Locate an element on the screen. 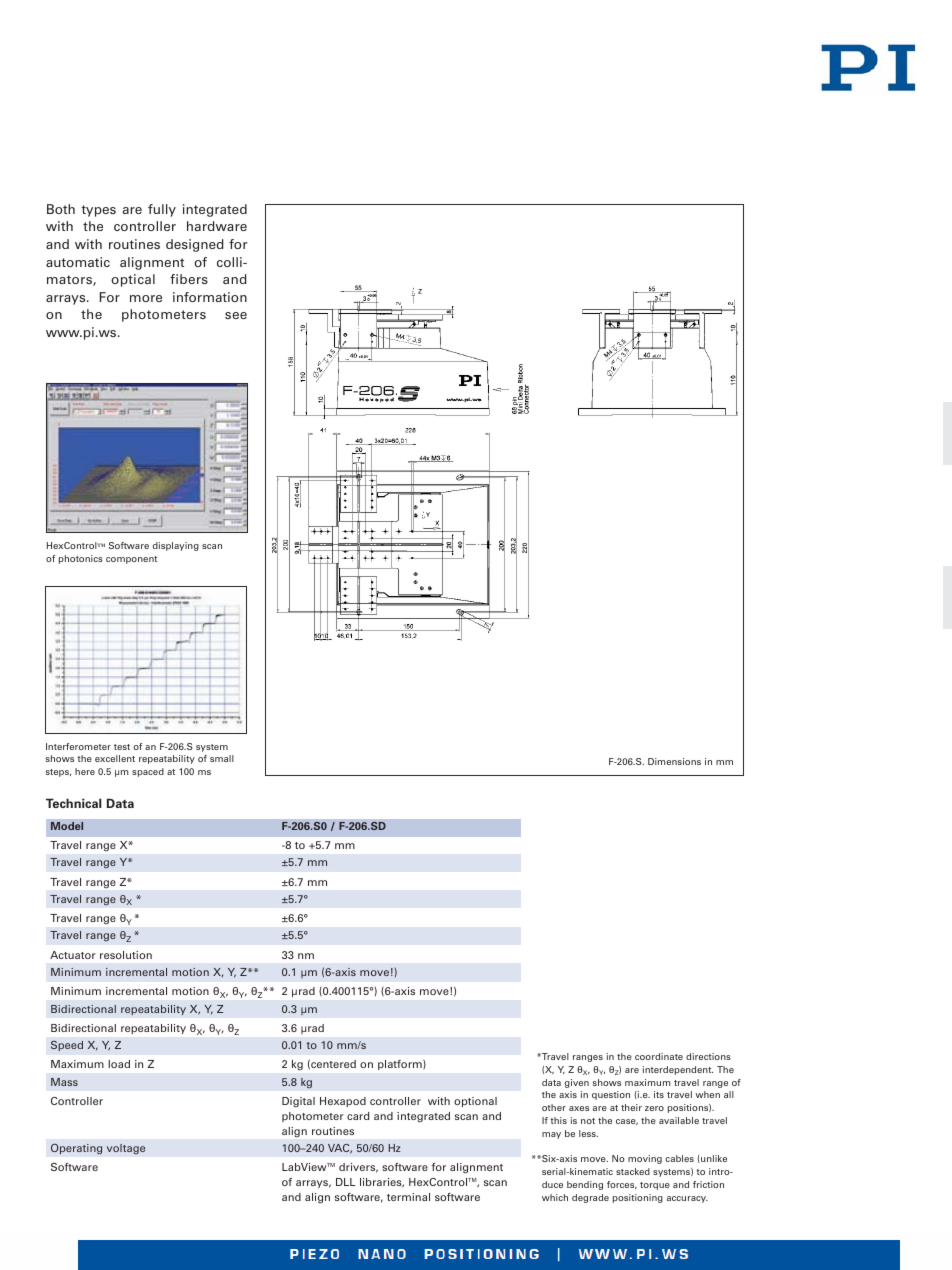 This screenshot has height=1270, width=952. displaying is located at coordinates (176, 546).
